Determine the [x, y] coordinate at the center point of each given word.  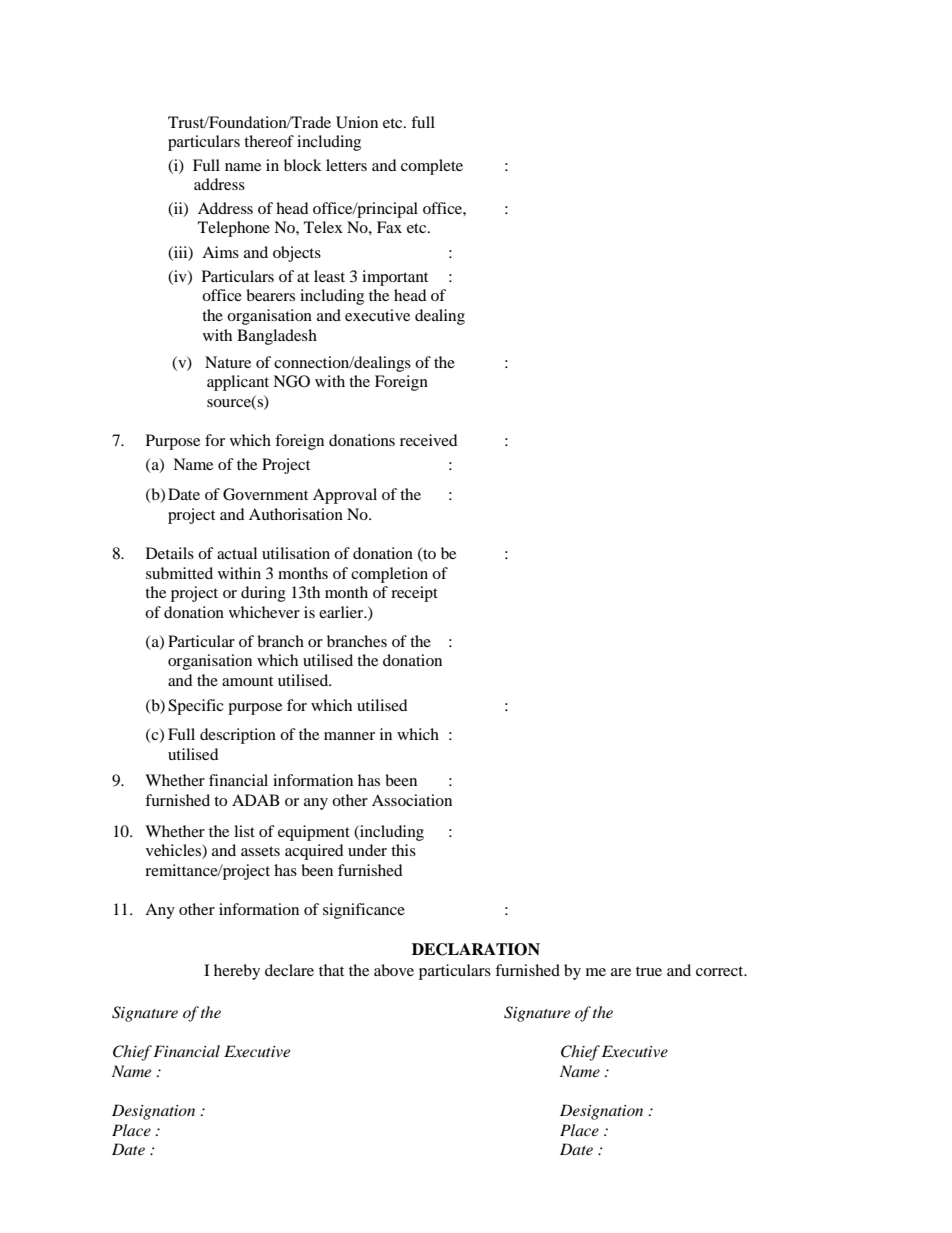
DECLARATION [476, 949]
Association [412, 800]
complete [432, 167]
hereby [237, 972]
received [429, 440]
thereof [269, 141]
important [395, 278]
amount [247, 681]
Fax [389, 227]
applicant [238, 383]
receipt [414, 594]
